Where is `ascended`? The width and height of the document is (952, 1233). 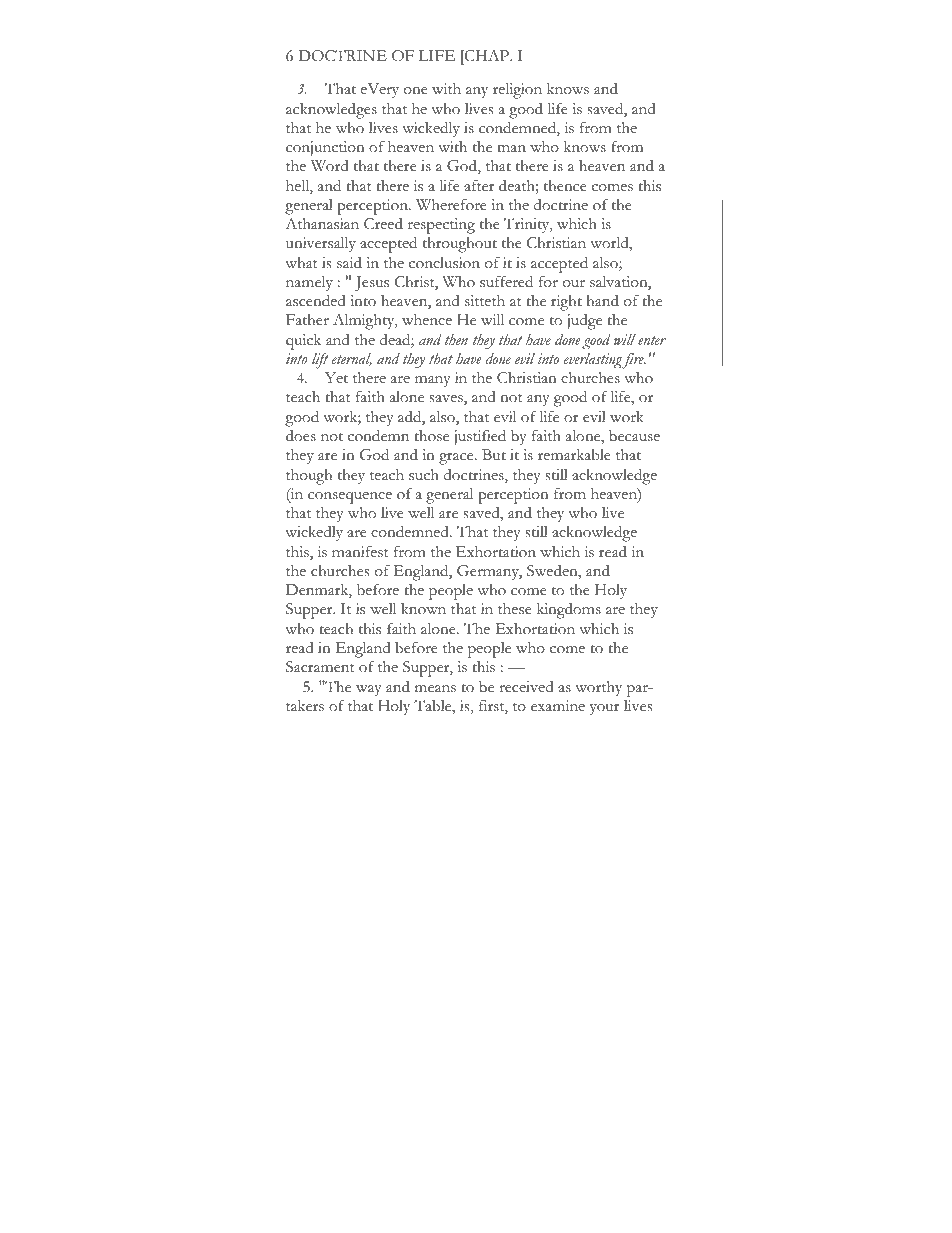
ascended is located at coordinates (316, 300).
